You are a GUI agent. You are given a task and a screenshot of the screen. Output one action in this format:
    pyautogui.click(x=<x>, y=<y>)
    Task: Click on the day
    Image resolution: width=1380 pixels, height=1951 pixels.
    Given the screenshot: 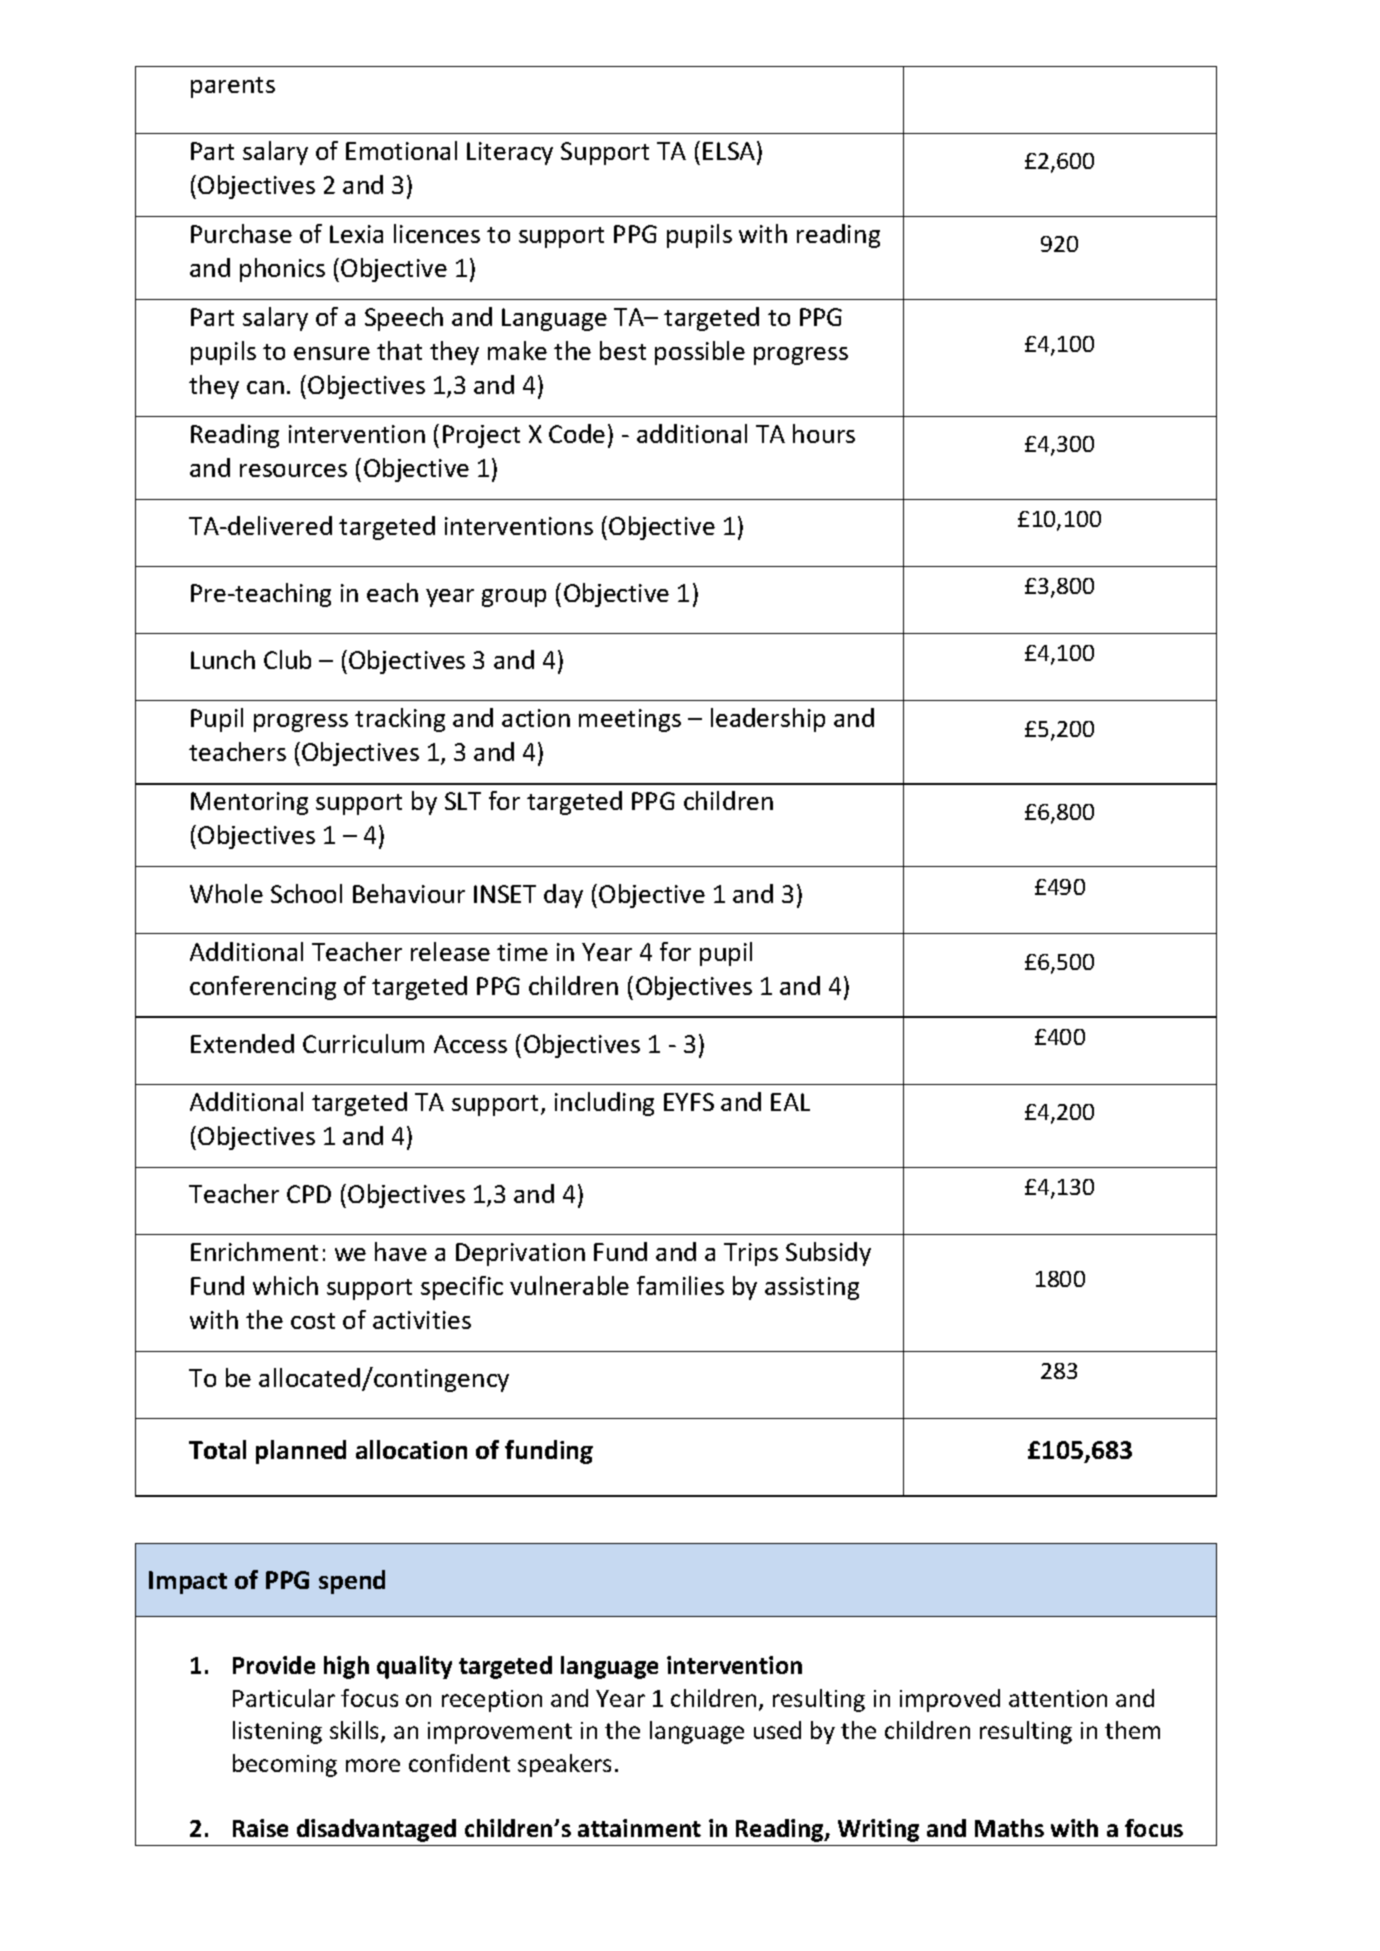 What is the action you would take?
    pyautogui.click(x=563, y=896)
